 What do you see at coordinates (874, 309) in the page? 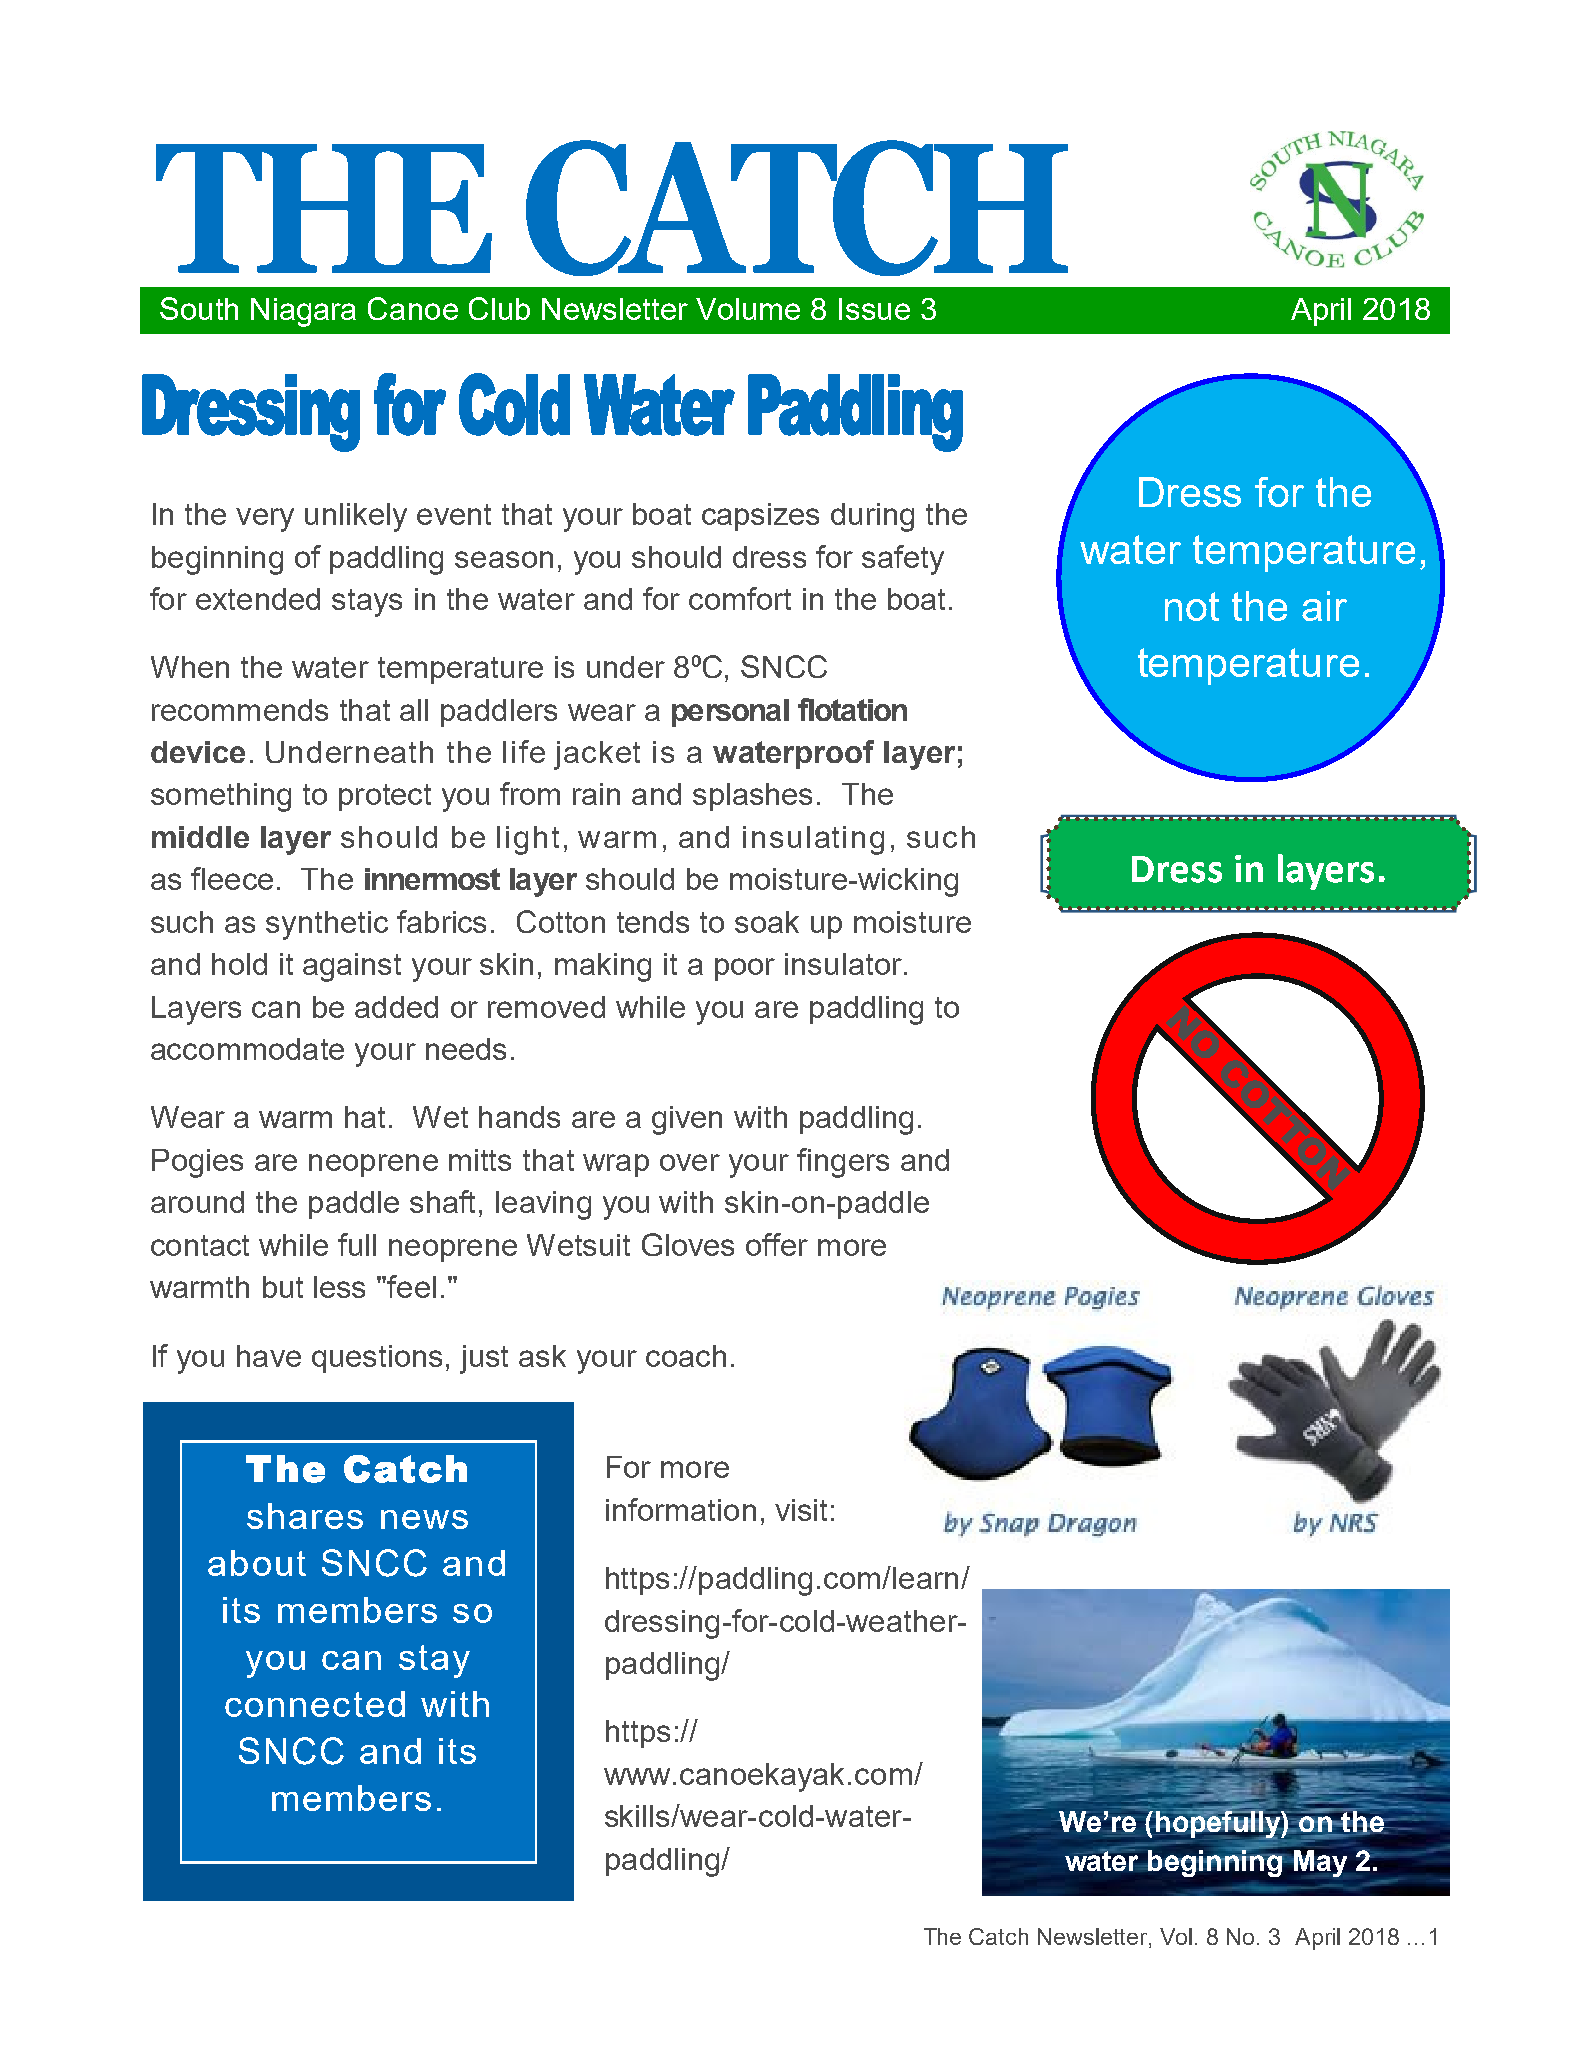
I see `Issue` at bounding box center [874, 309].
